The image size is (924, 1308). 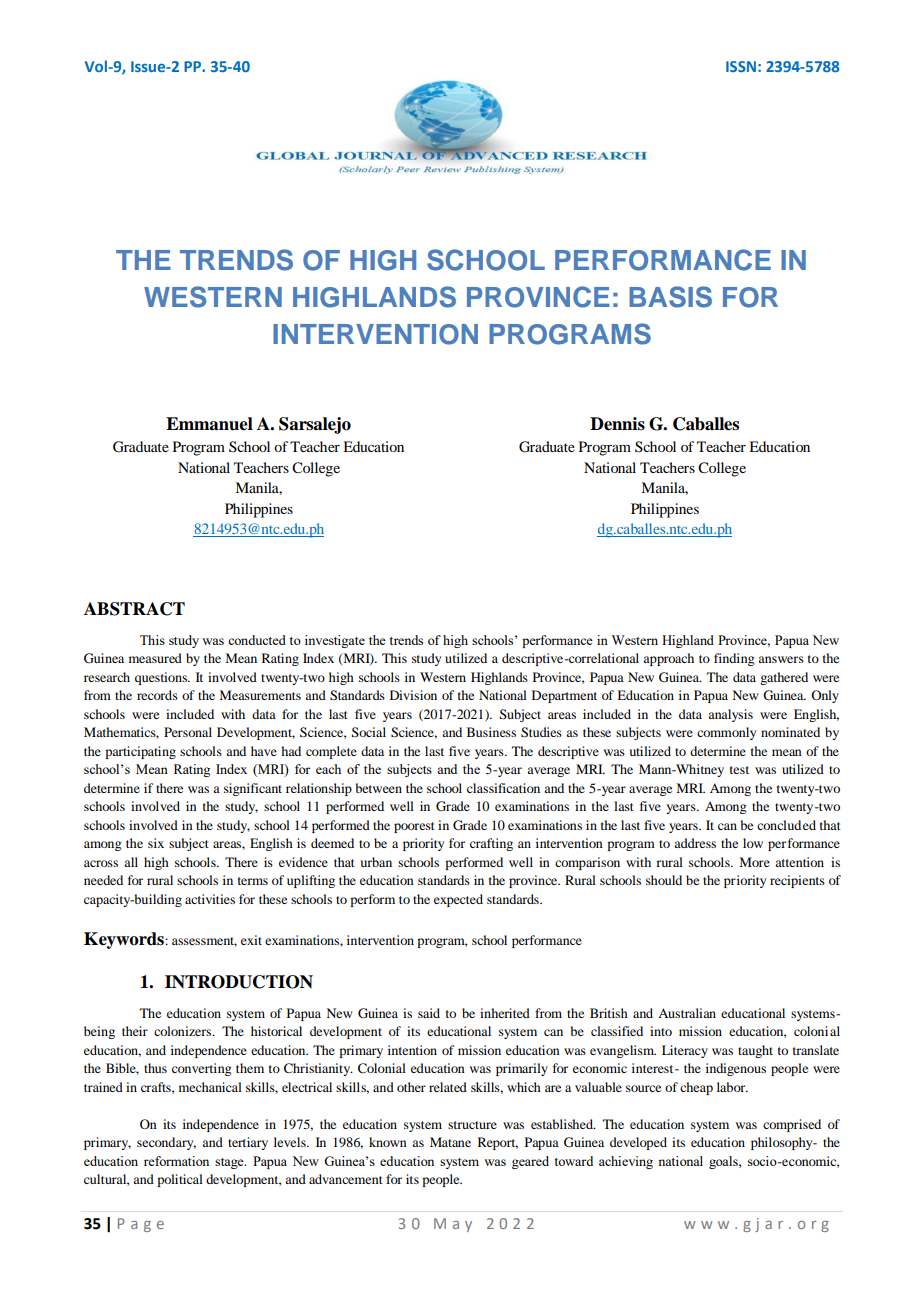 What do you see at coordinates (755, 862) in the page?
I see `More` at bounding box center [755, 862].
